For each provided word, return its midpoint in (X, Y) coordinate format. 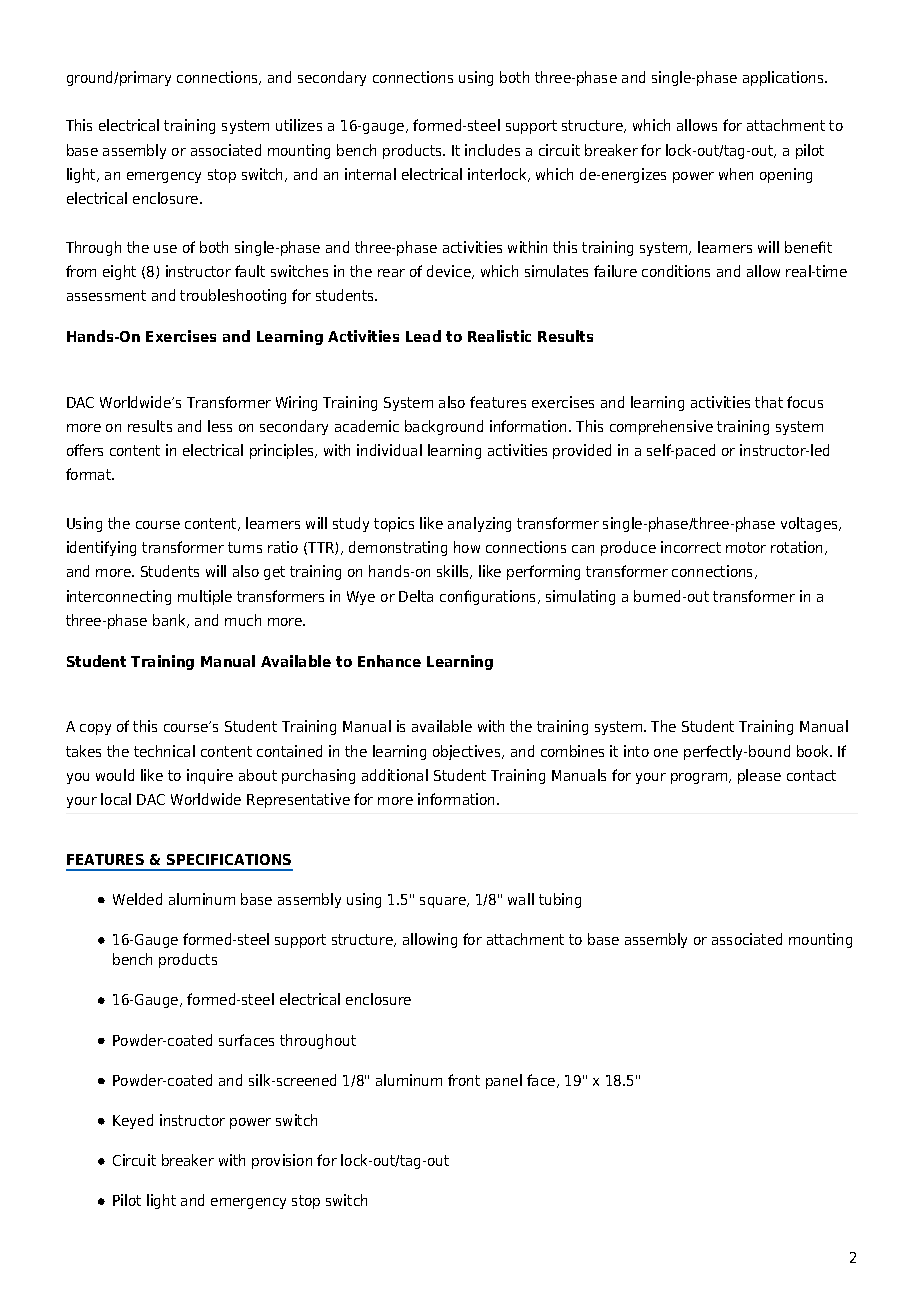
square (444, 902)
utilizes (299, 125)
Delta (416, 596)
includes (492, 150)
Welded (137, 899)
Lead (423, 336)
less (220, 426)
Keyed (133, 1121)
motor (746, 547)
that (769, 402)
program (700, 778)
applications (784, 78)
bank (171, 621)
